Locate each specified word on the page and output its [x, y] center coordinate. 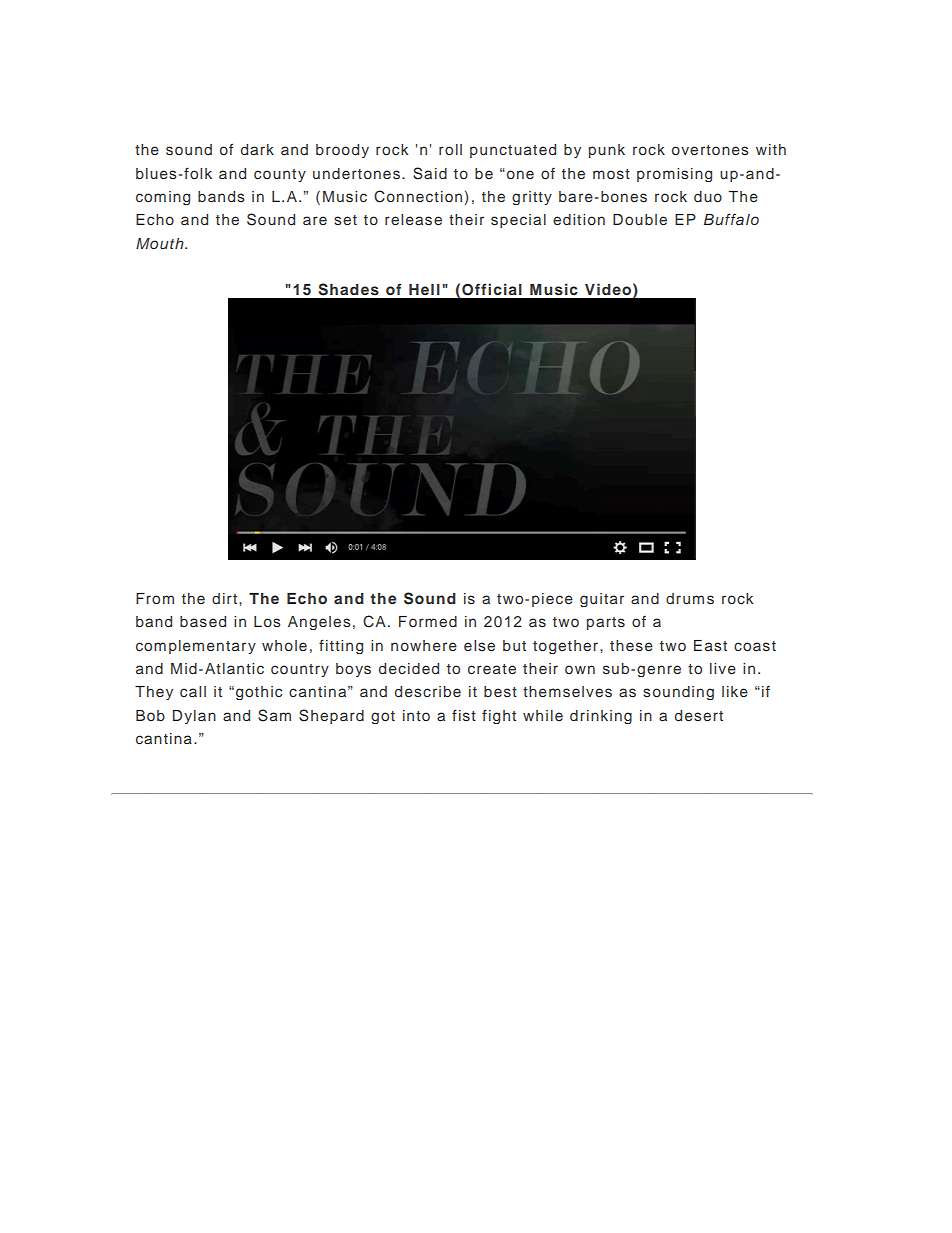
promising [674, 175]
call [193, 691]
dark [257, 149]
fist [464, 715]
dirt [226, 598]
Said [430, 173]
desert [699, 715]
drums [690, 599]
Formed [428, 621]
